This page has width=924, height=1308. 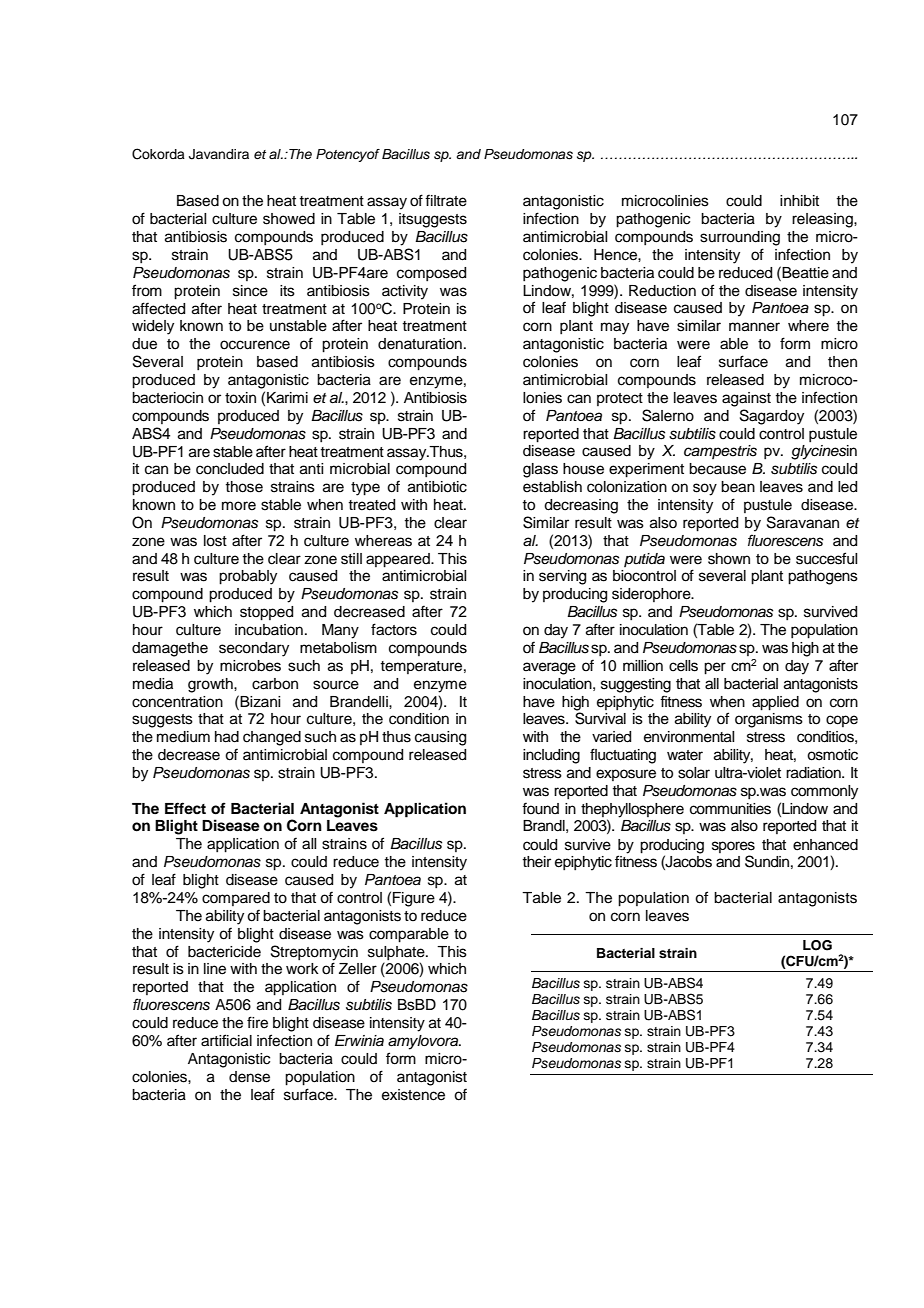 I want to click on cells, so click(x=683, y=666).
